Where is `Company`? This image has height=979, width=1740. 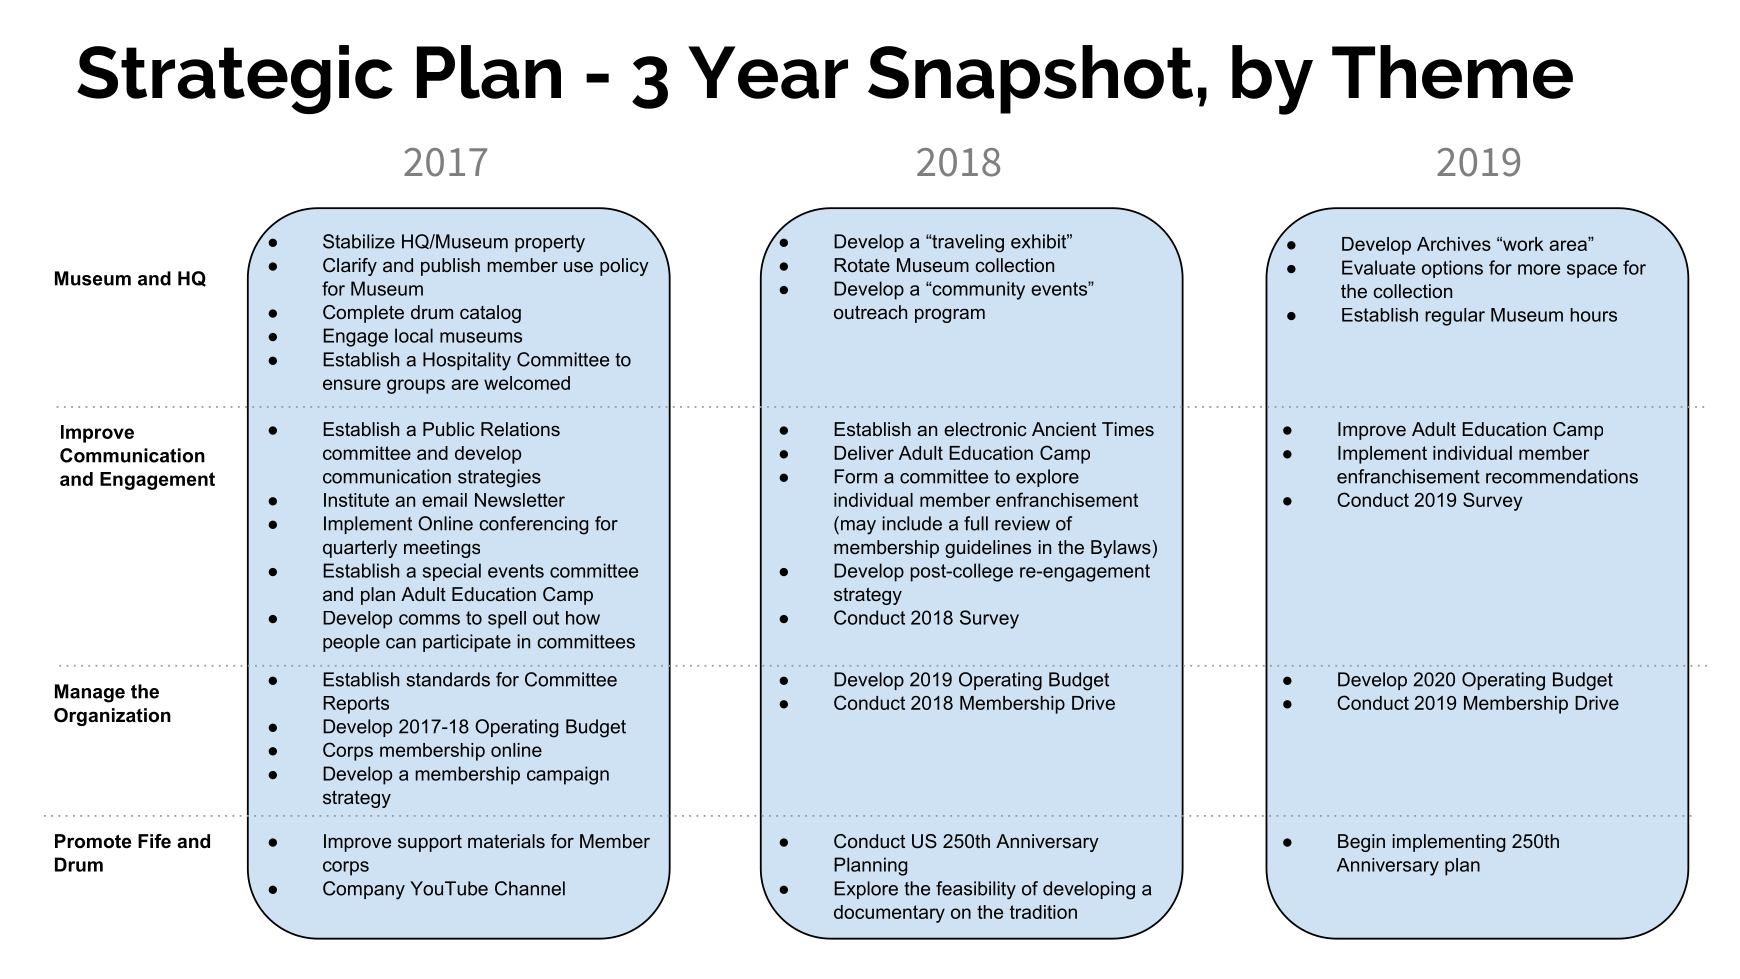
Company is located at coordinates (364, 890).
